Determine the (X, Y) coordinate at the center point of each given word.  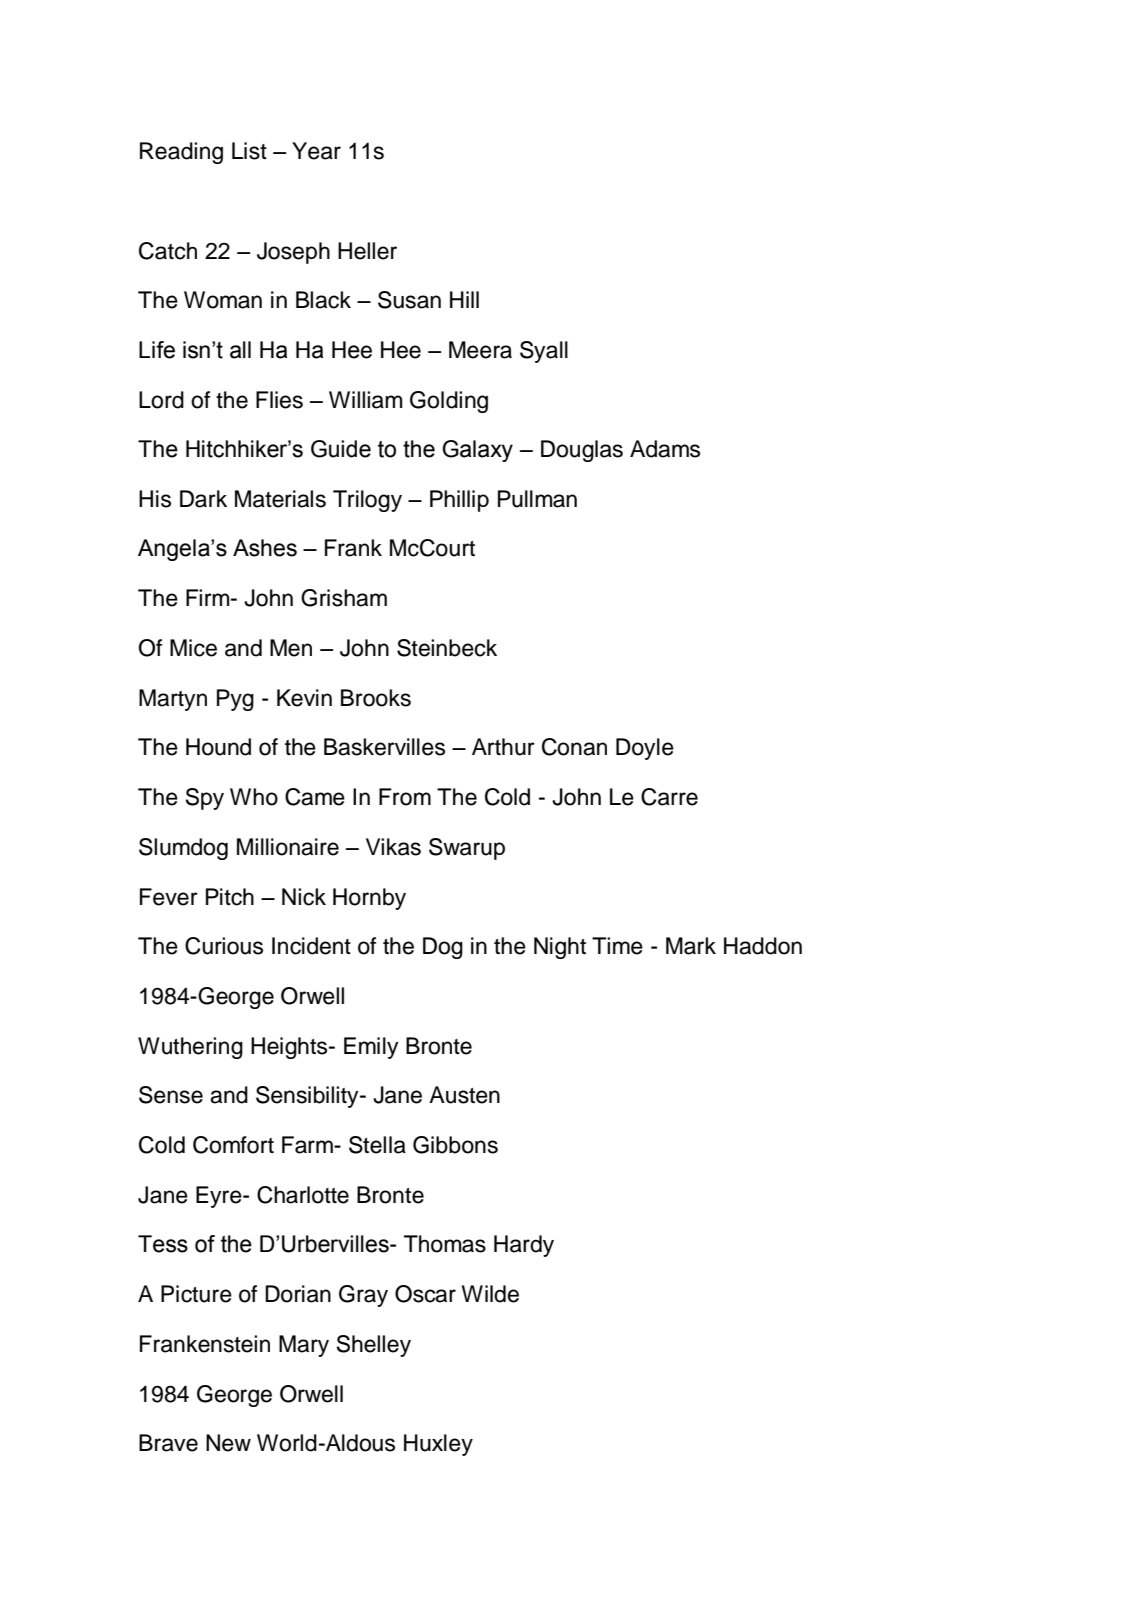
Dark (203, 499)
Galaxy (477, 451)
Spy (204, 799)
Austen (464, 1095)
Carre (669, 797)
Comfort (233, 1145)
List (249, 151)
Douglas (582, 451)
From (405, 797)
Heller (367, 251)
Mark (691, 946)
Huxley (438, 1445)
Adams (665, 449)
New (228, 1443)
